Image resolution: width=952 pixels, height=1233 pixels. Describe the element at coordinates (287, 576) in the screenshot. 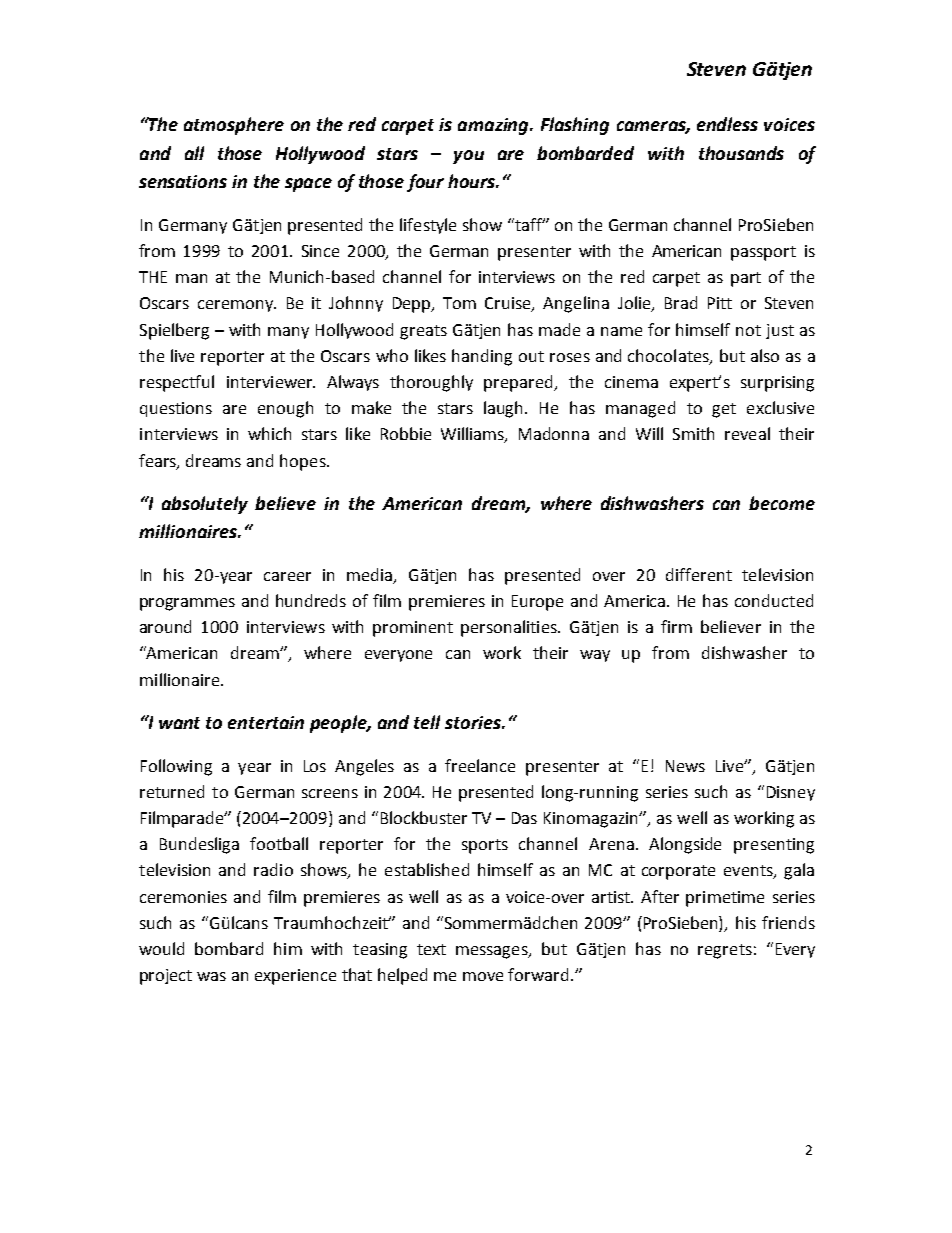

I see `career` at that location.
